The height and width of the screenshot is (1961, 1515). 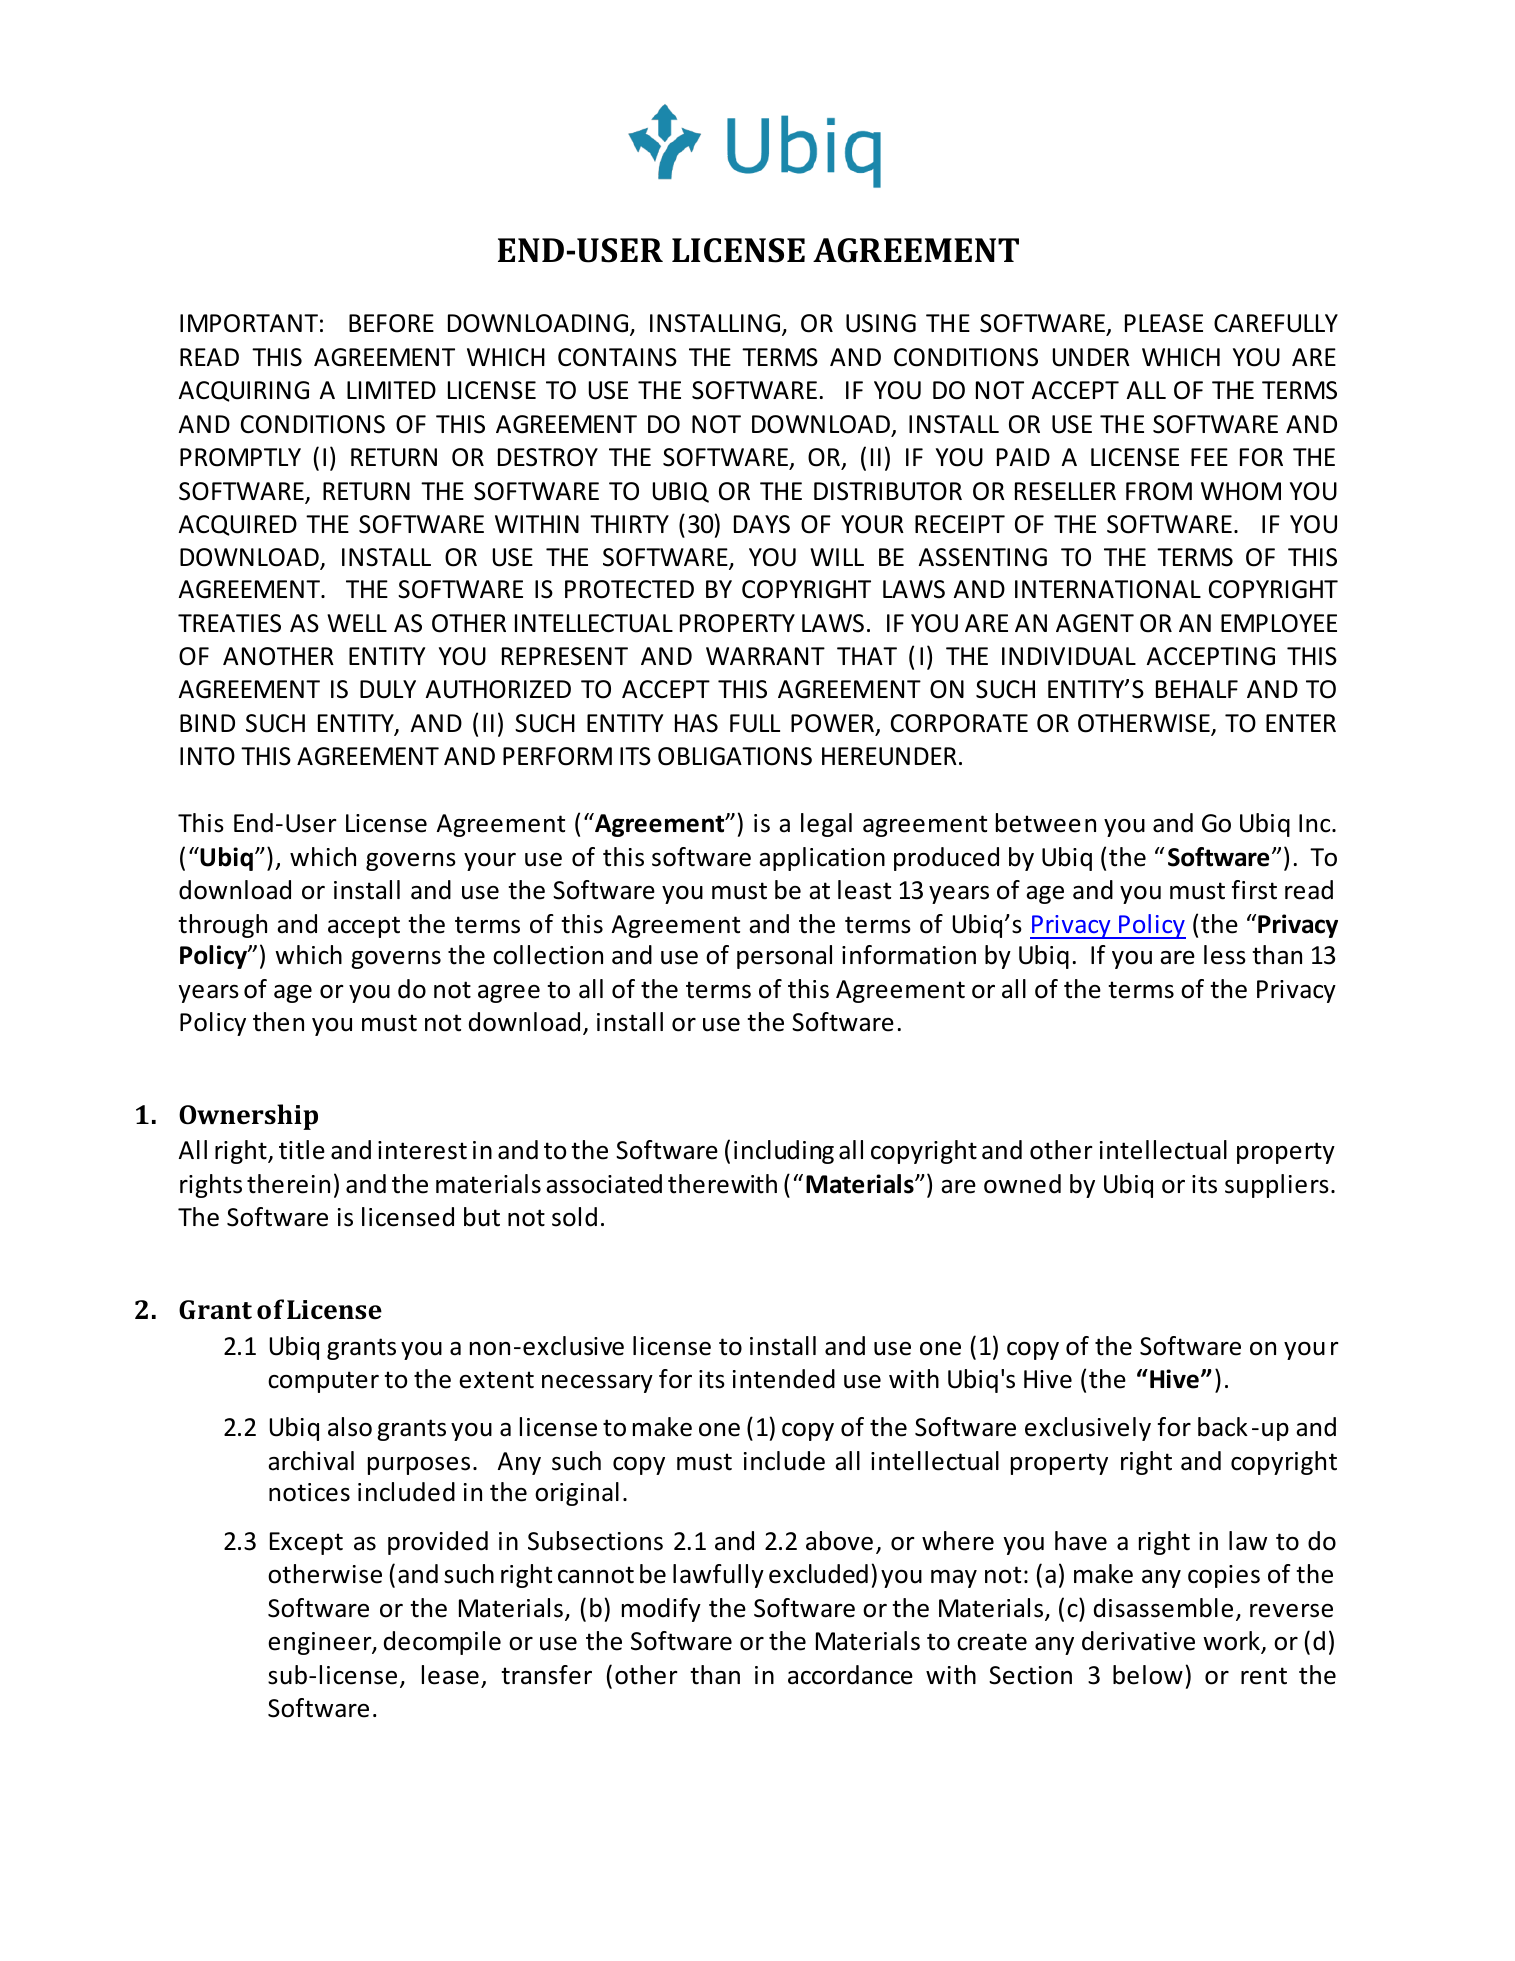 What do you see at coordinates (784, 1152) in the screenshot?
I see `including` at bounding box center [784, 1152].
